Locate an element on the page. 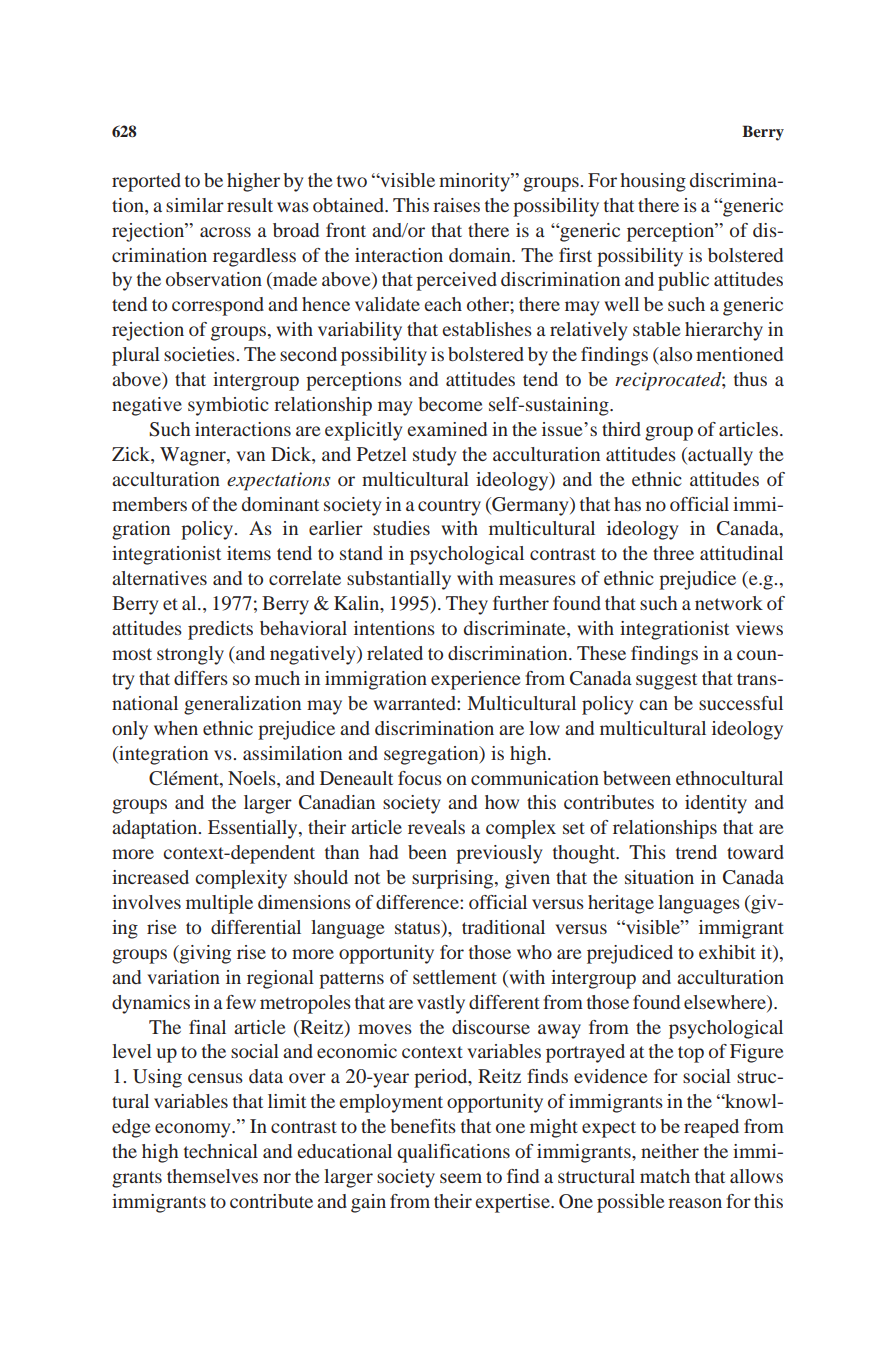  actually is located at coordinates (719, 456).
